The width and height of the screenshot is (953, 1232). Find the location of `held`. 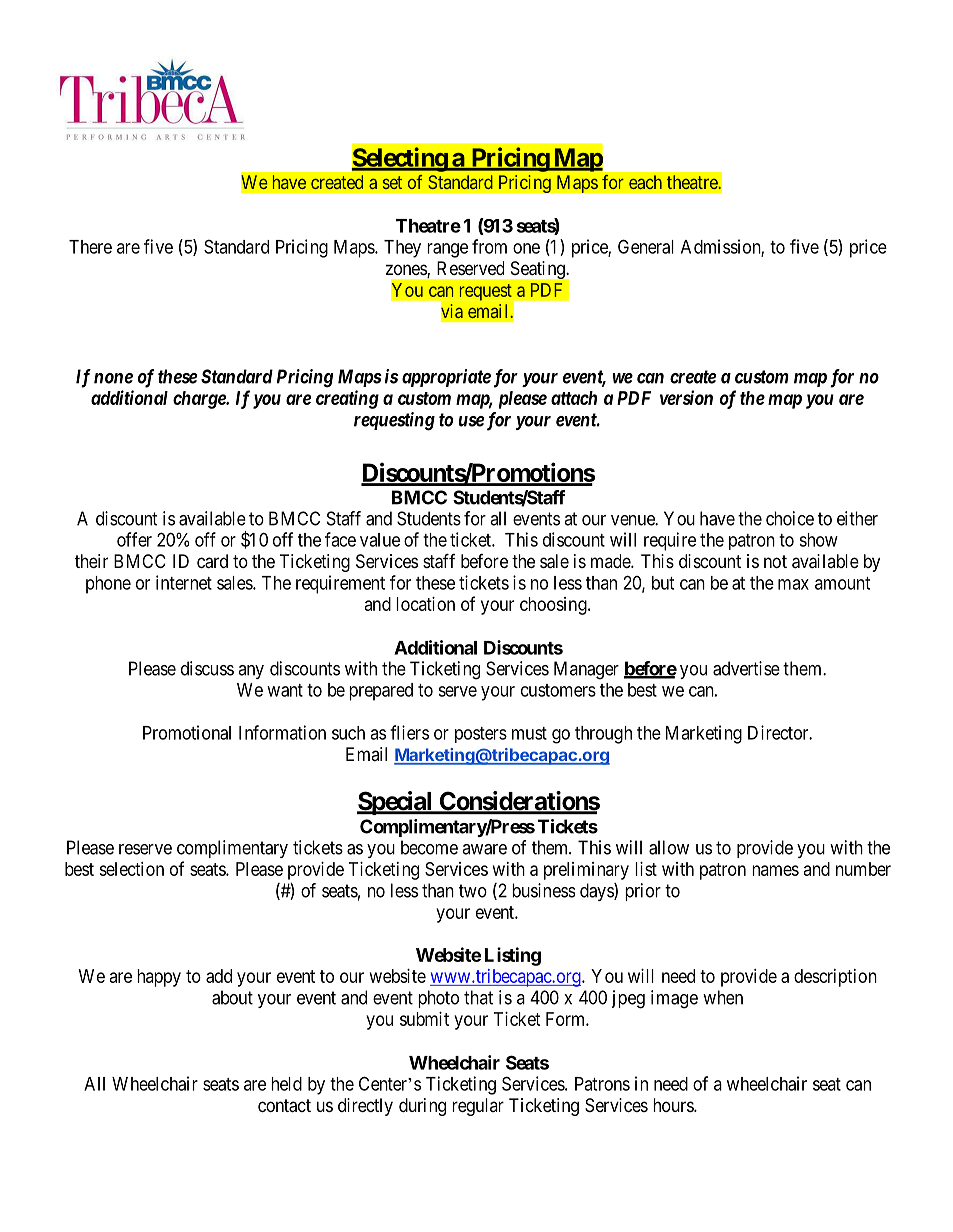

held is located at coordinates (286, 1084).
